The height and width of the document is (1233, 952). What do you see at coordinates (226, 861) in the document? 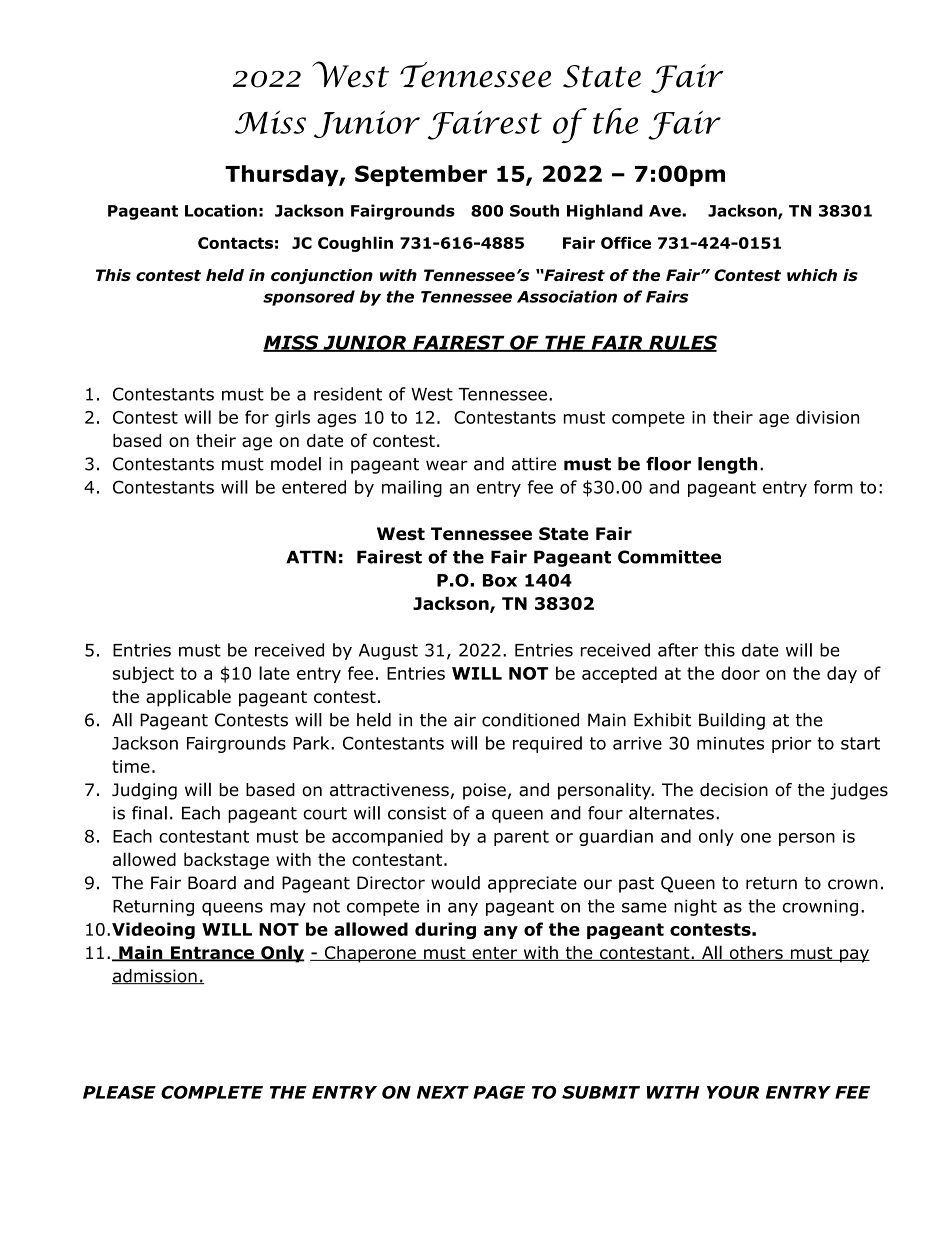
I see `backstage` at bounding box center [226, 861].
